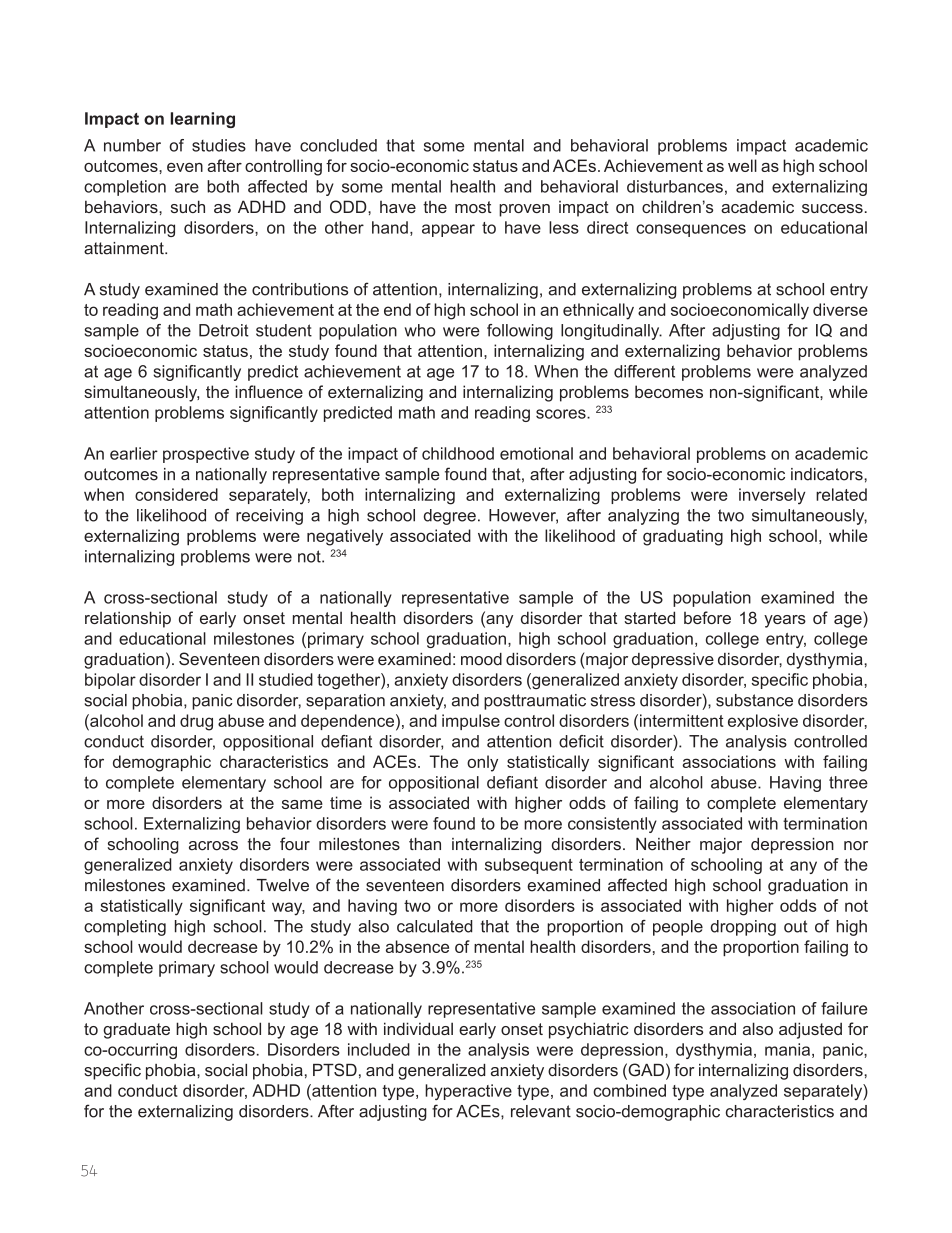  What do you see at coordinates (219, 145) in the document?
I see `studies` at bounding box center [219, 145].
